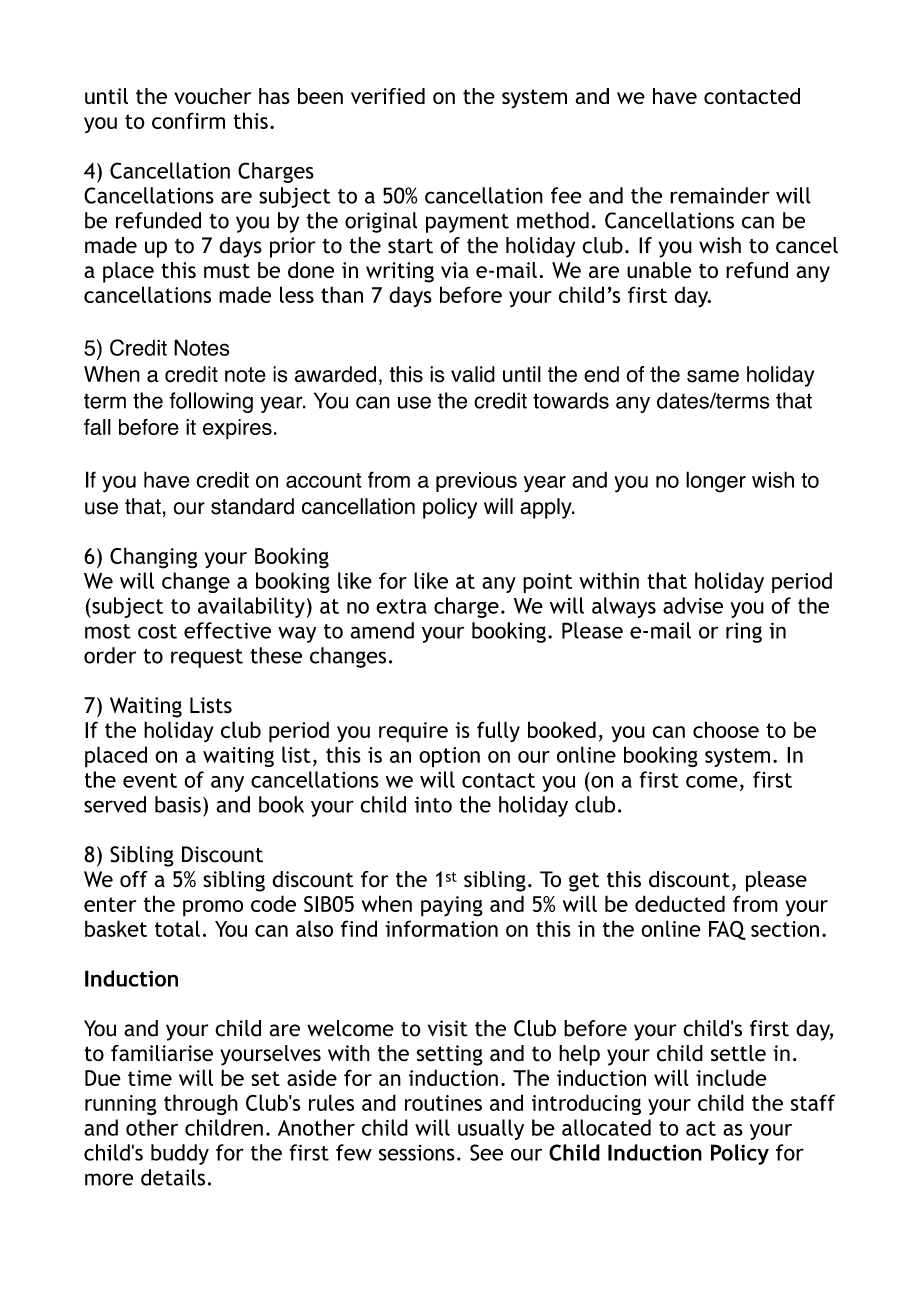 The width and height of the screenshot is (924, 1308). I want to click on ring, so click(744, 633).
